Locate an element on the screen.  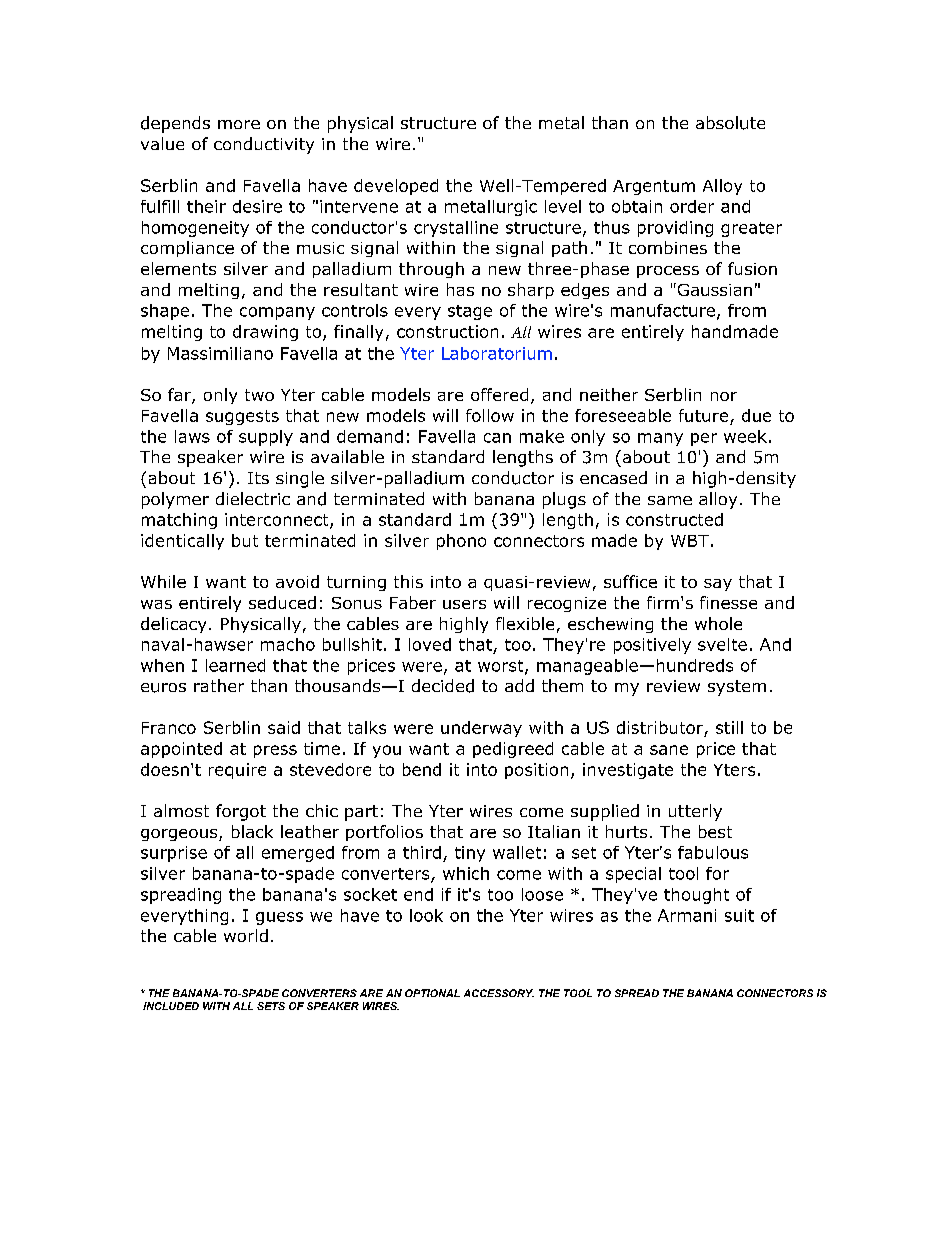
bend is located at coordinates (422, 769).
